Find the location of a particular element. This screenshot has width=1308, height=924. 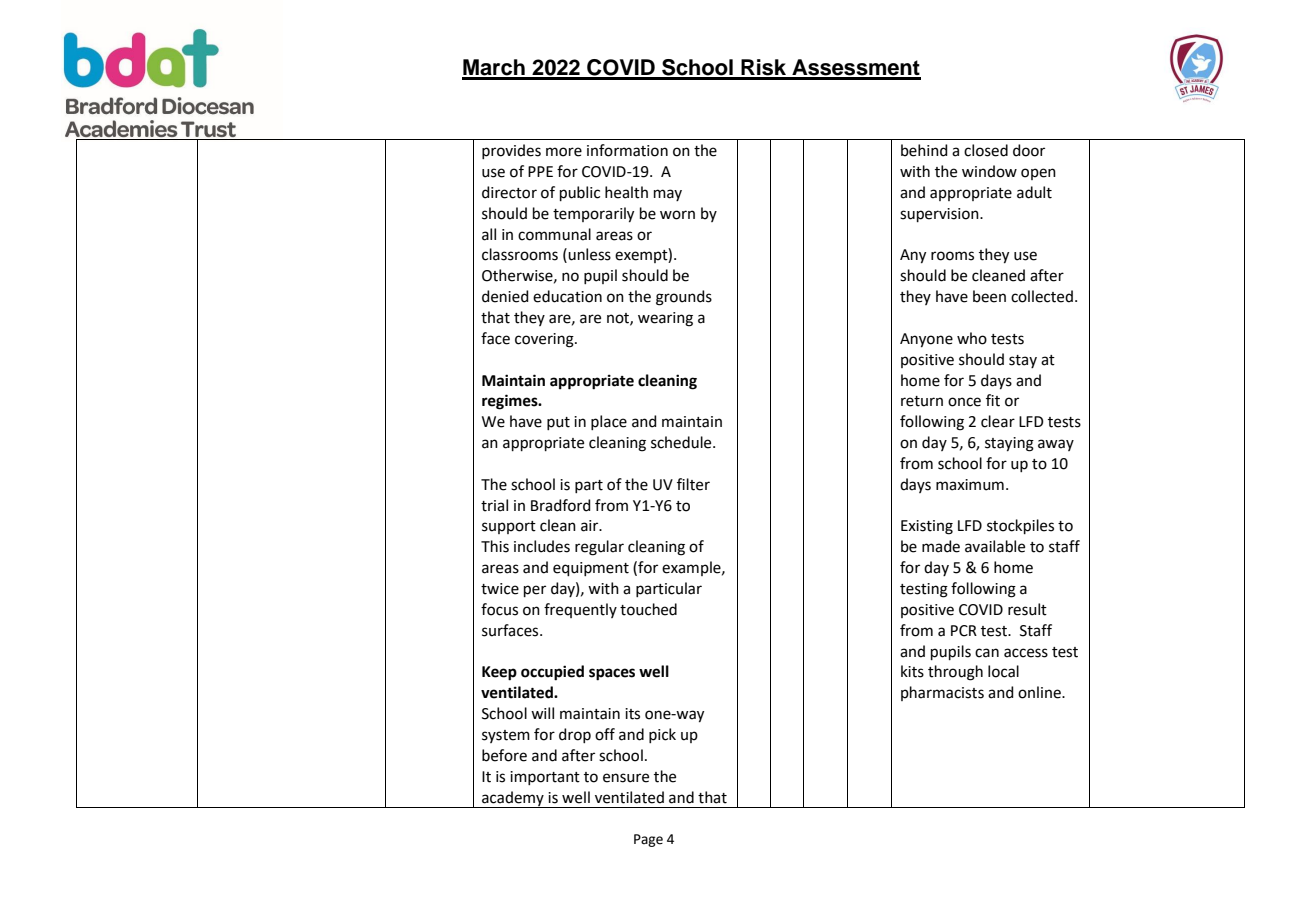

pharmacists is located at coordinates (942, 693).
